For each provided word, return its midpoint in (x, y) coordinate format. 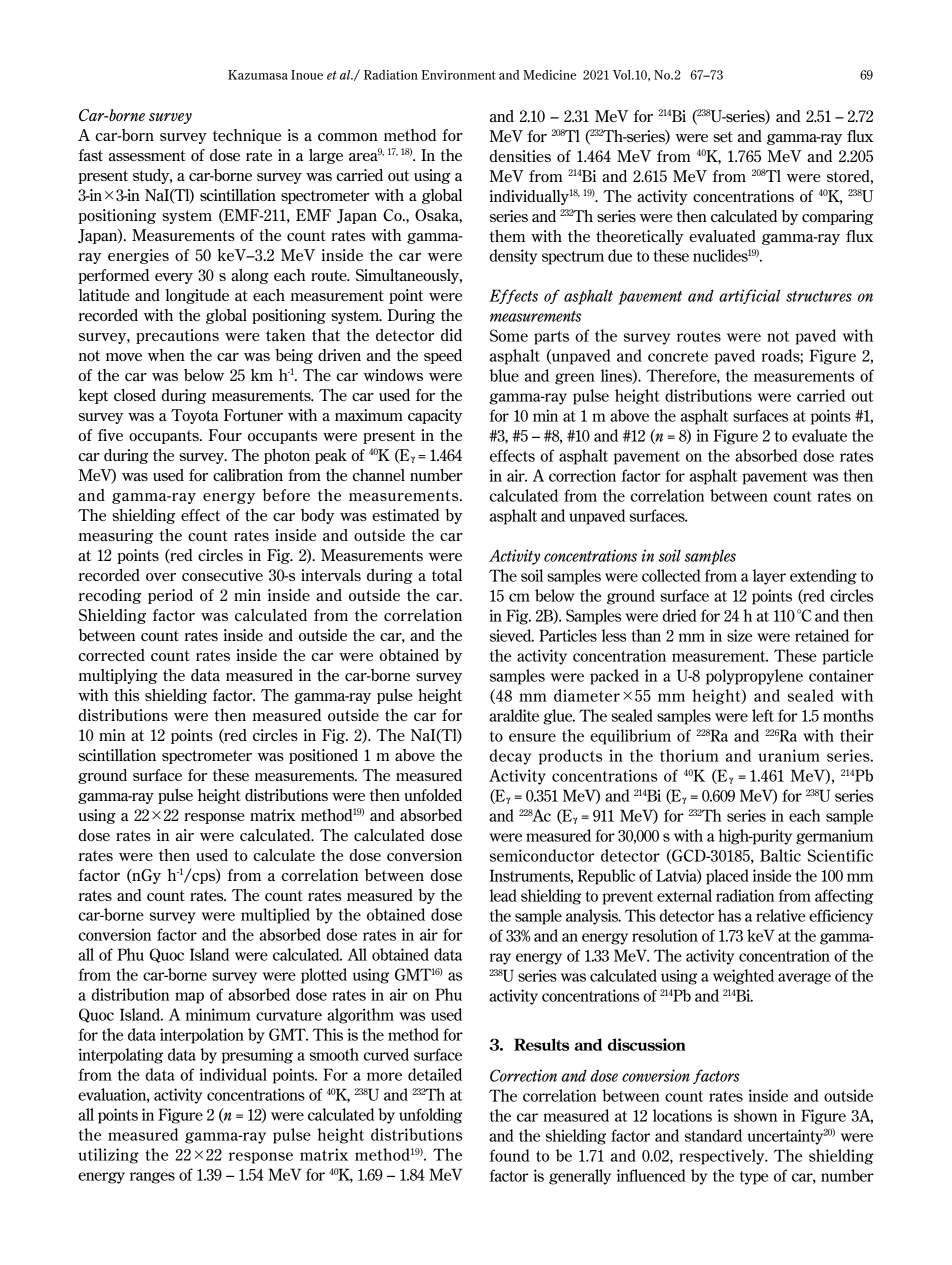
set (723, 136)
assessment (147, 155)
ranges (152, 1178)
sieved (512, 635)
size (739, 635)
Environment (458, 75)
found (509, 1155)
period (170, 596)
